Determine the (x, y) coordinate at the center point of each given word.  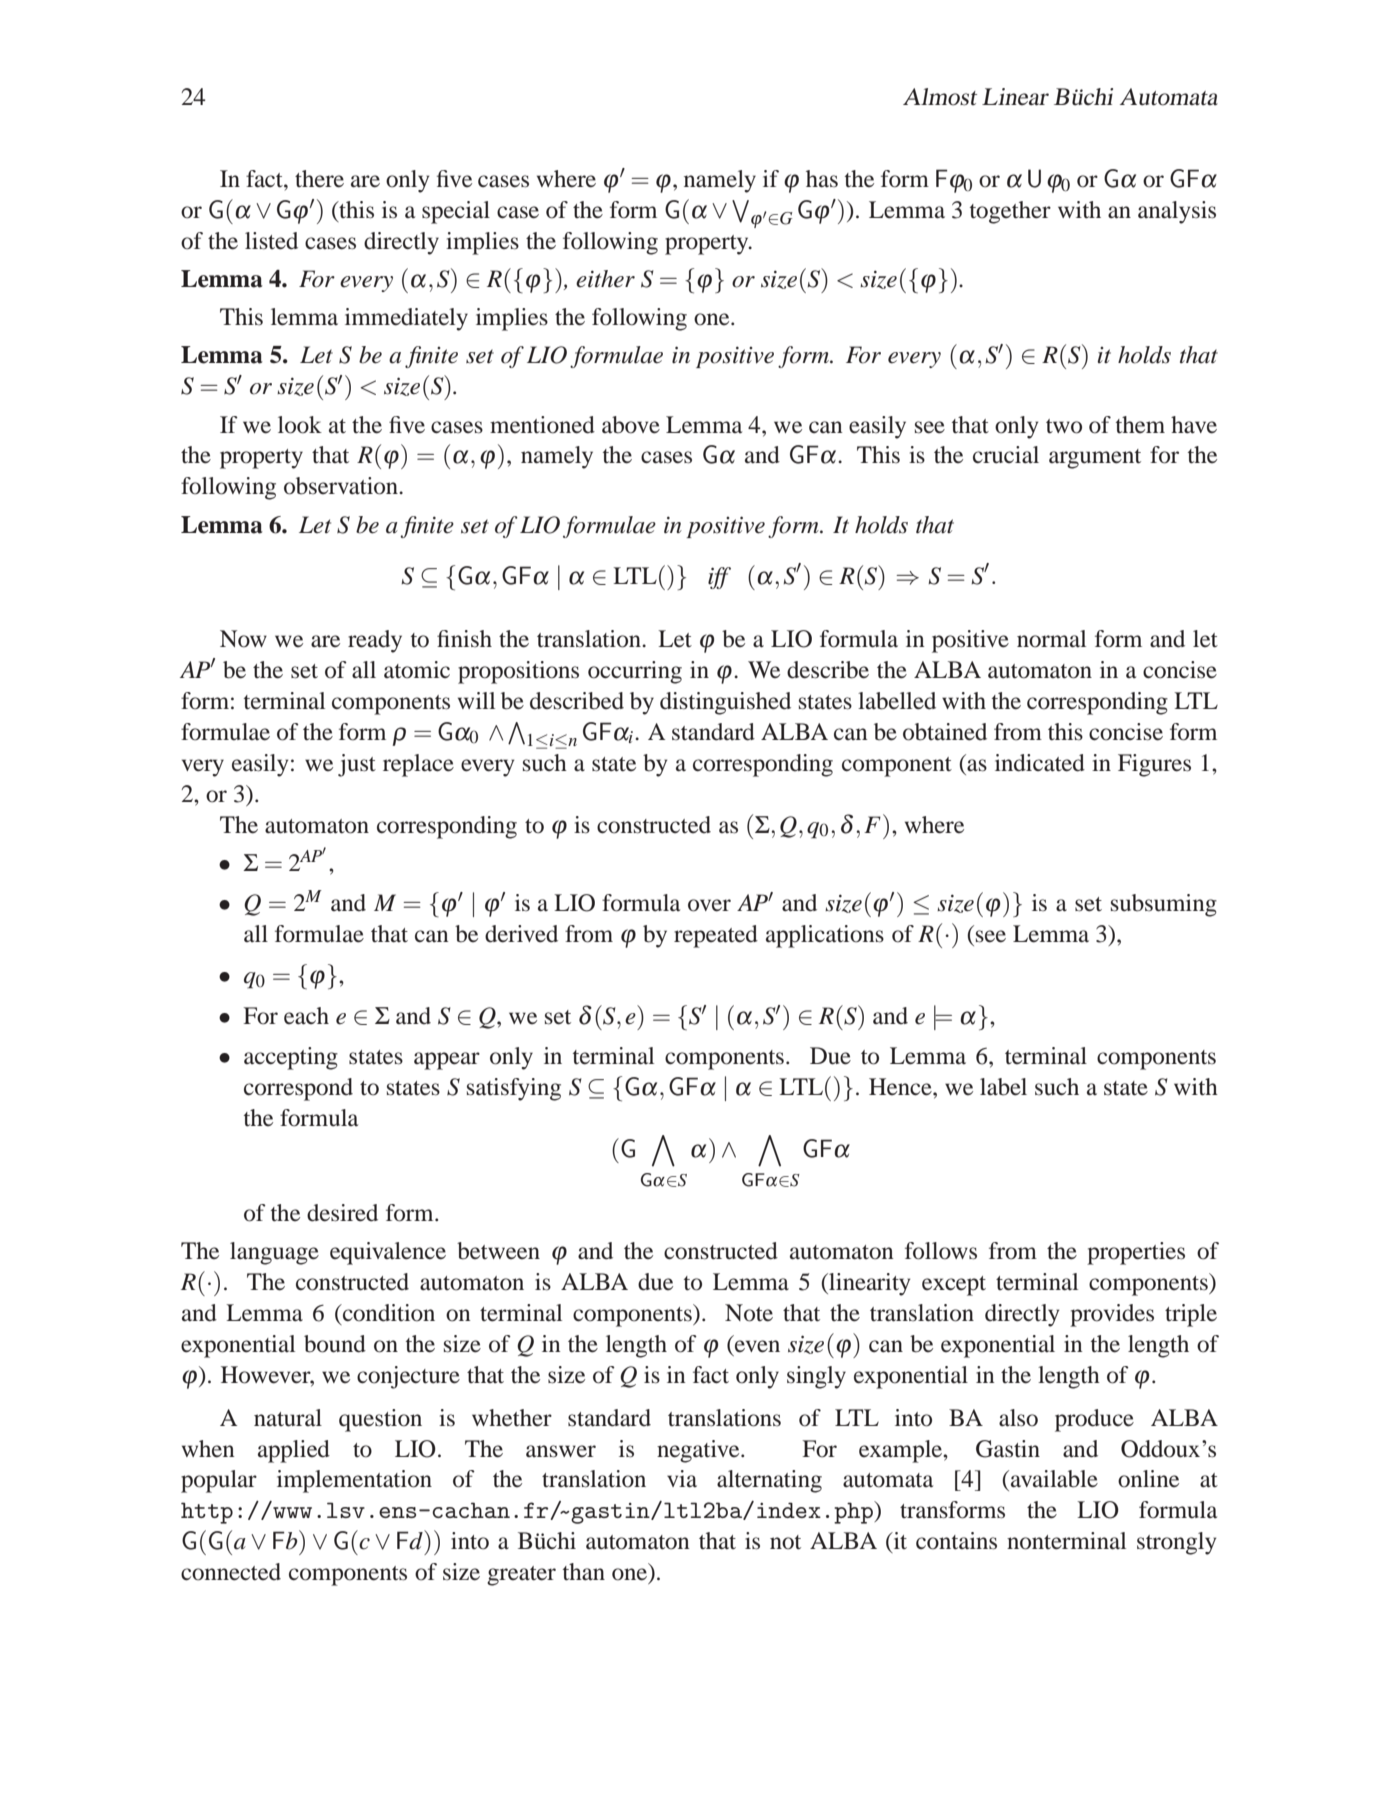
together (1010, 212)
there (319, 179)
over (709, 905)
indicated (1040, 763)
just (357, 765)
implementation (354, 1481)
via (682, 1479)
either (605, 279)
